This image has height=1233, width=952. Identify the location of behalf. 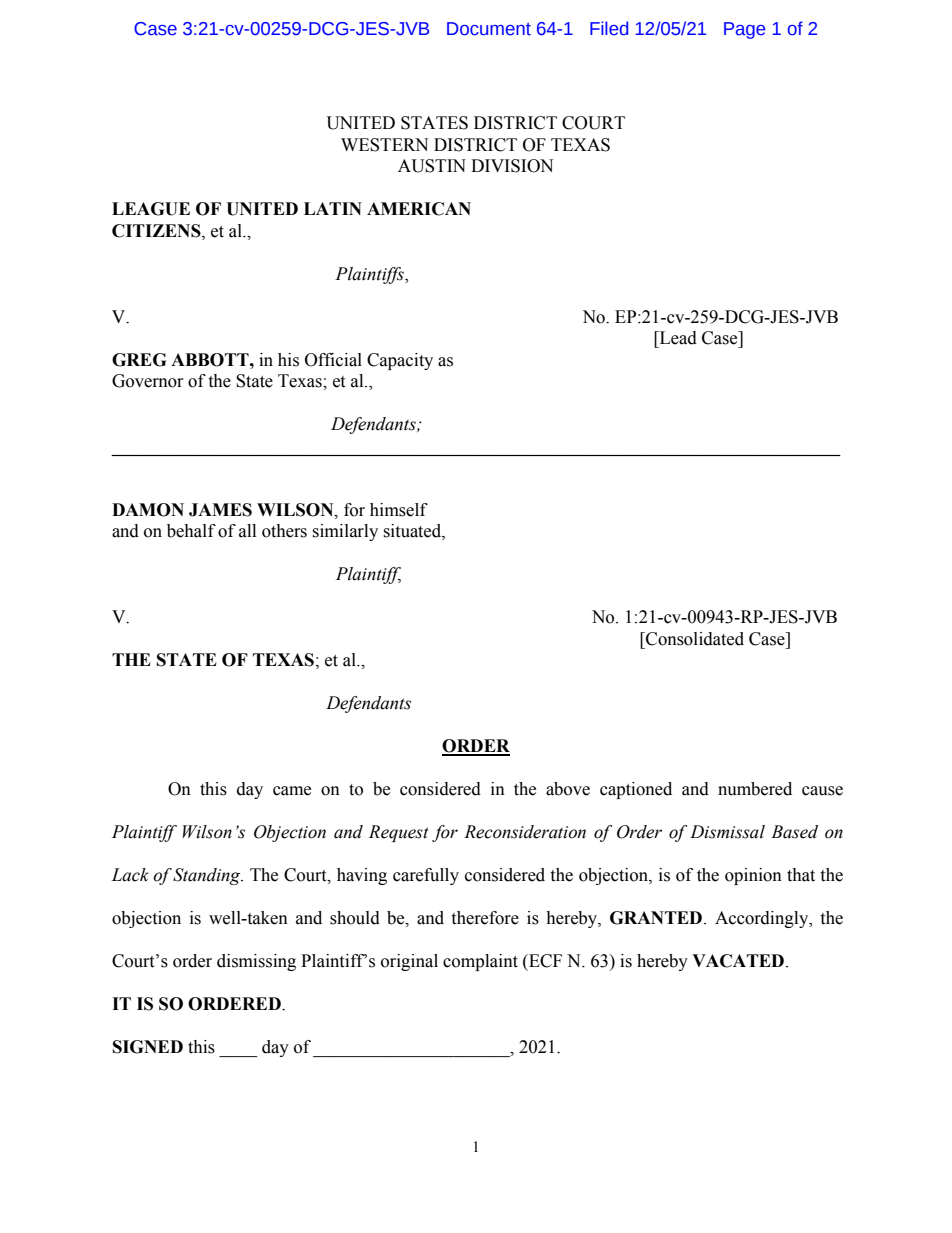
(191, 531).
